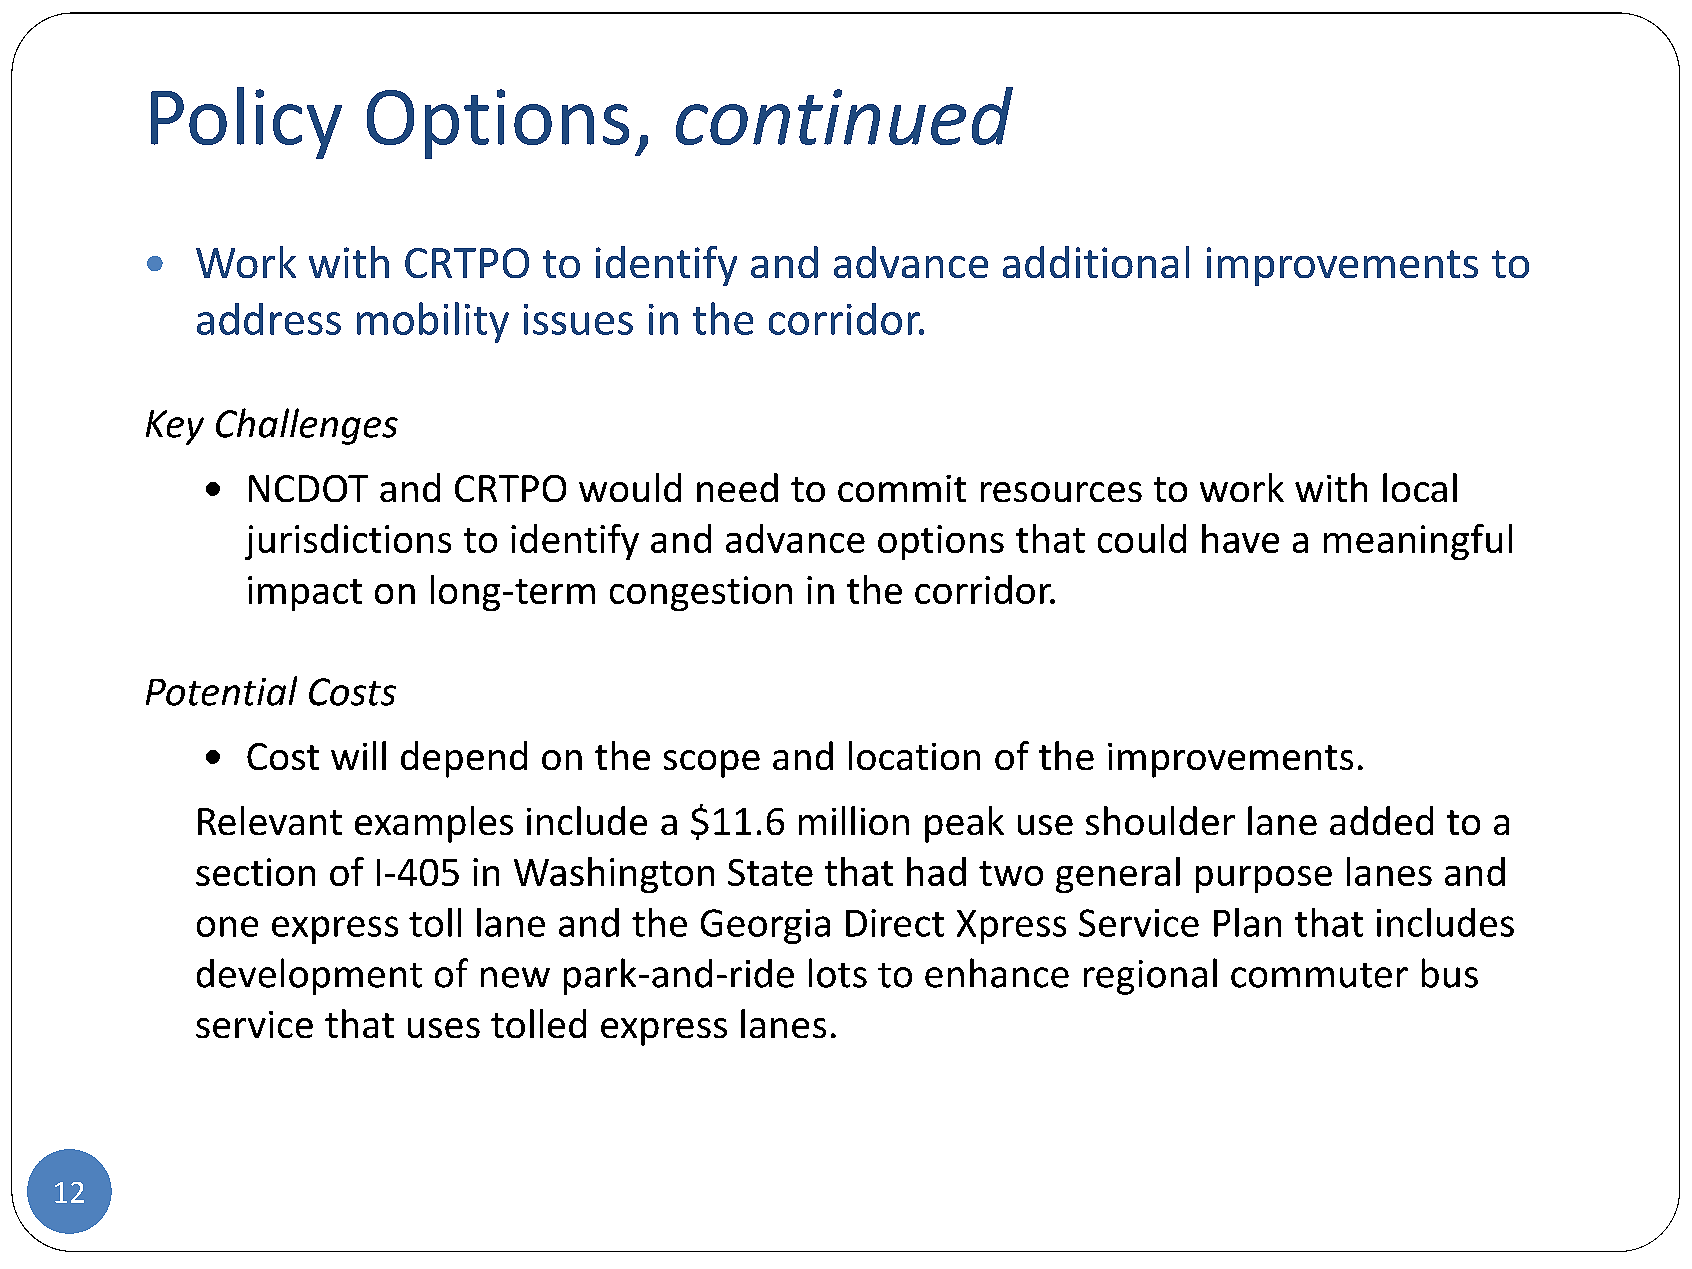 This document has width=1692, height=1269. Describe the element at coordinates (1240, 538) in the document. I see `have` at that location.
